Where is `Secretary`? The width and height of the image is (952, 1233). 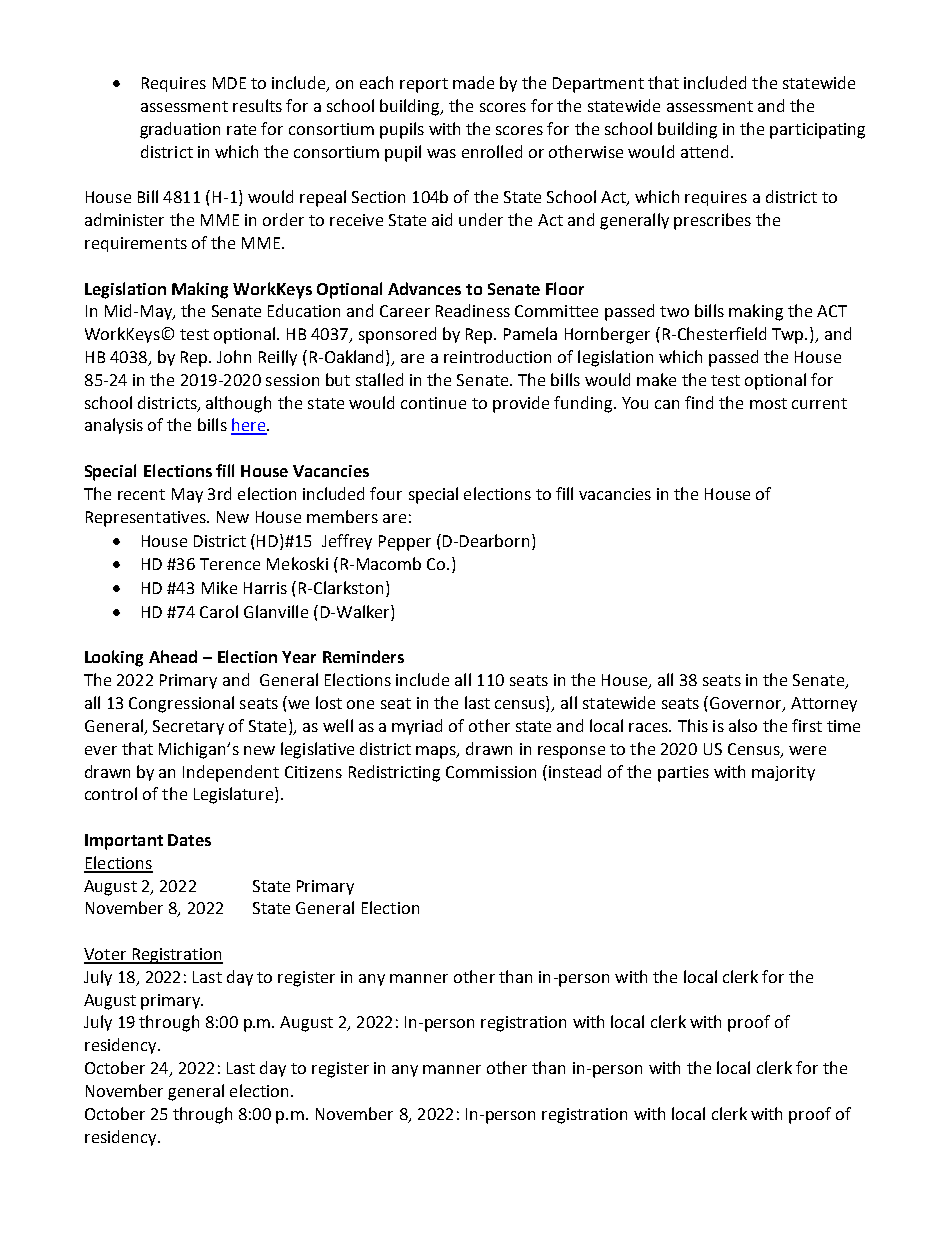
Secretary is located at coordinates (188, 727).
